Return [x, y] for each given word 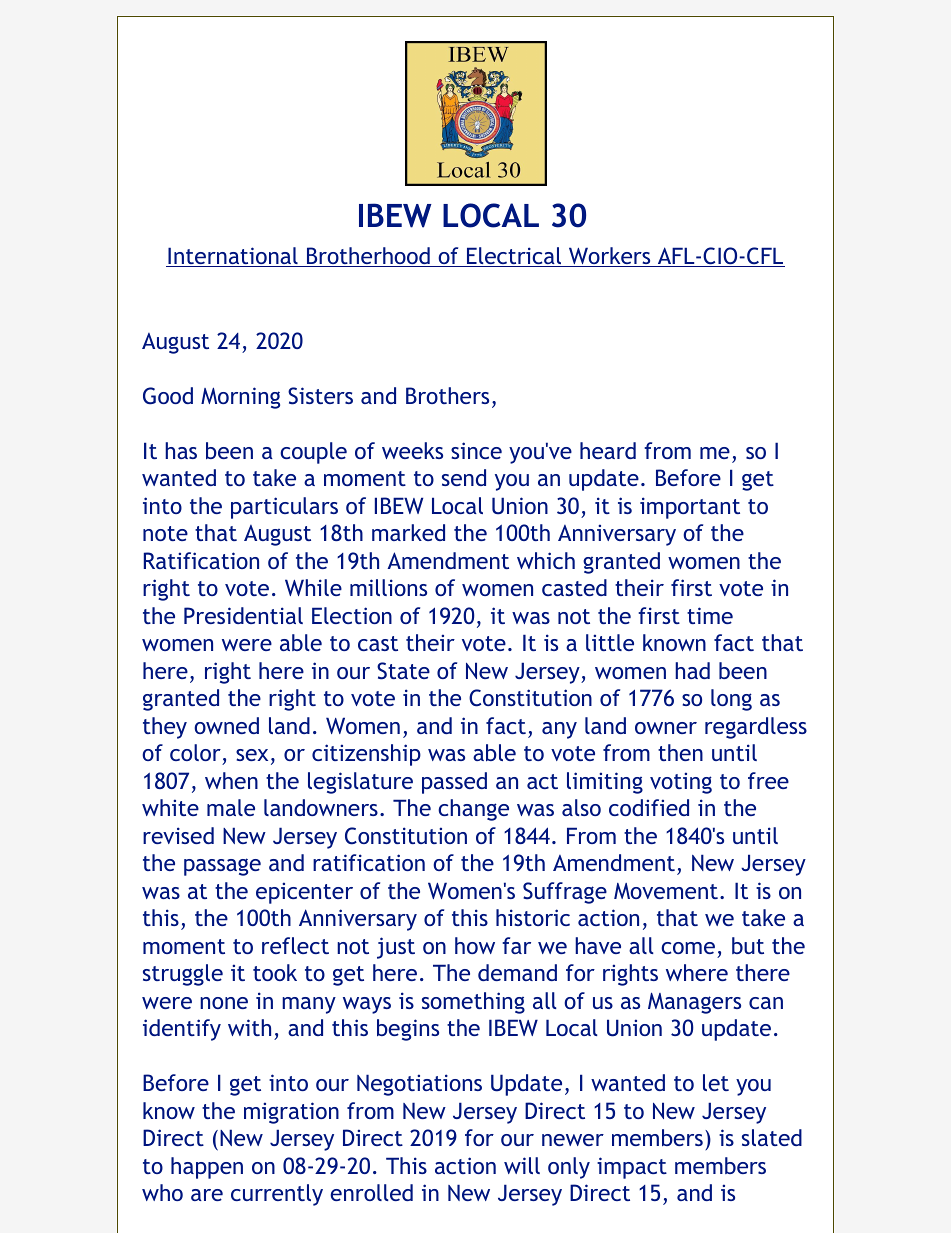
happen [207, 1168]
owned [226, 725]
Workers [610, 257]
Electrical [514, 257]
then [680, 752]
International [233, 257]
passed [454, 783]
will [522, 1165]
